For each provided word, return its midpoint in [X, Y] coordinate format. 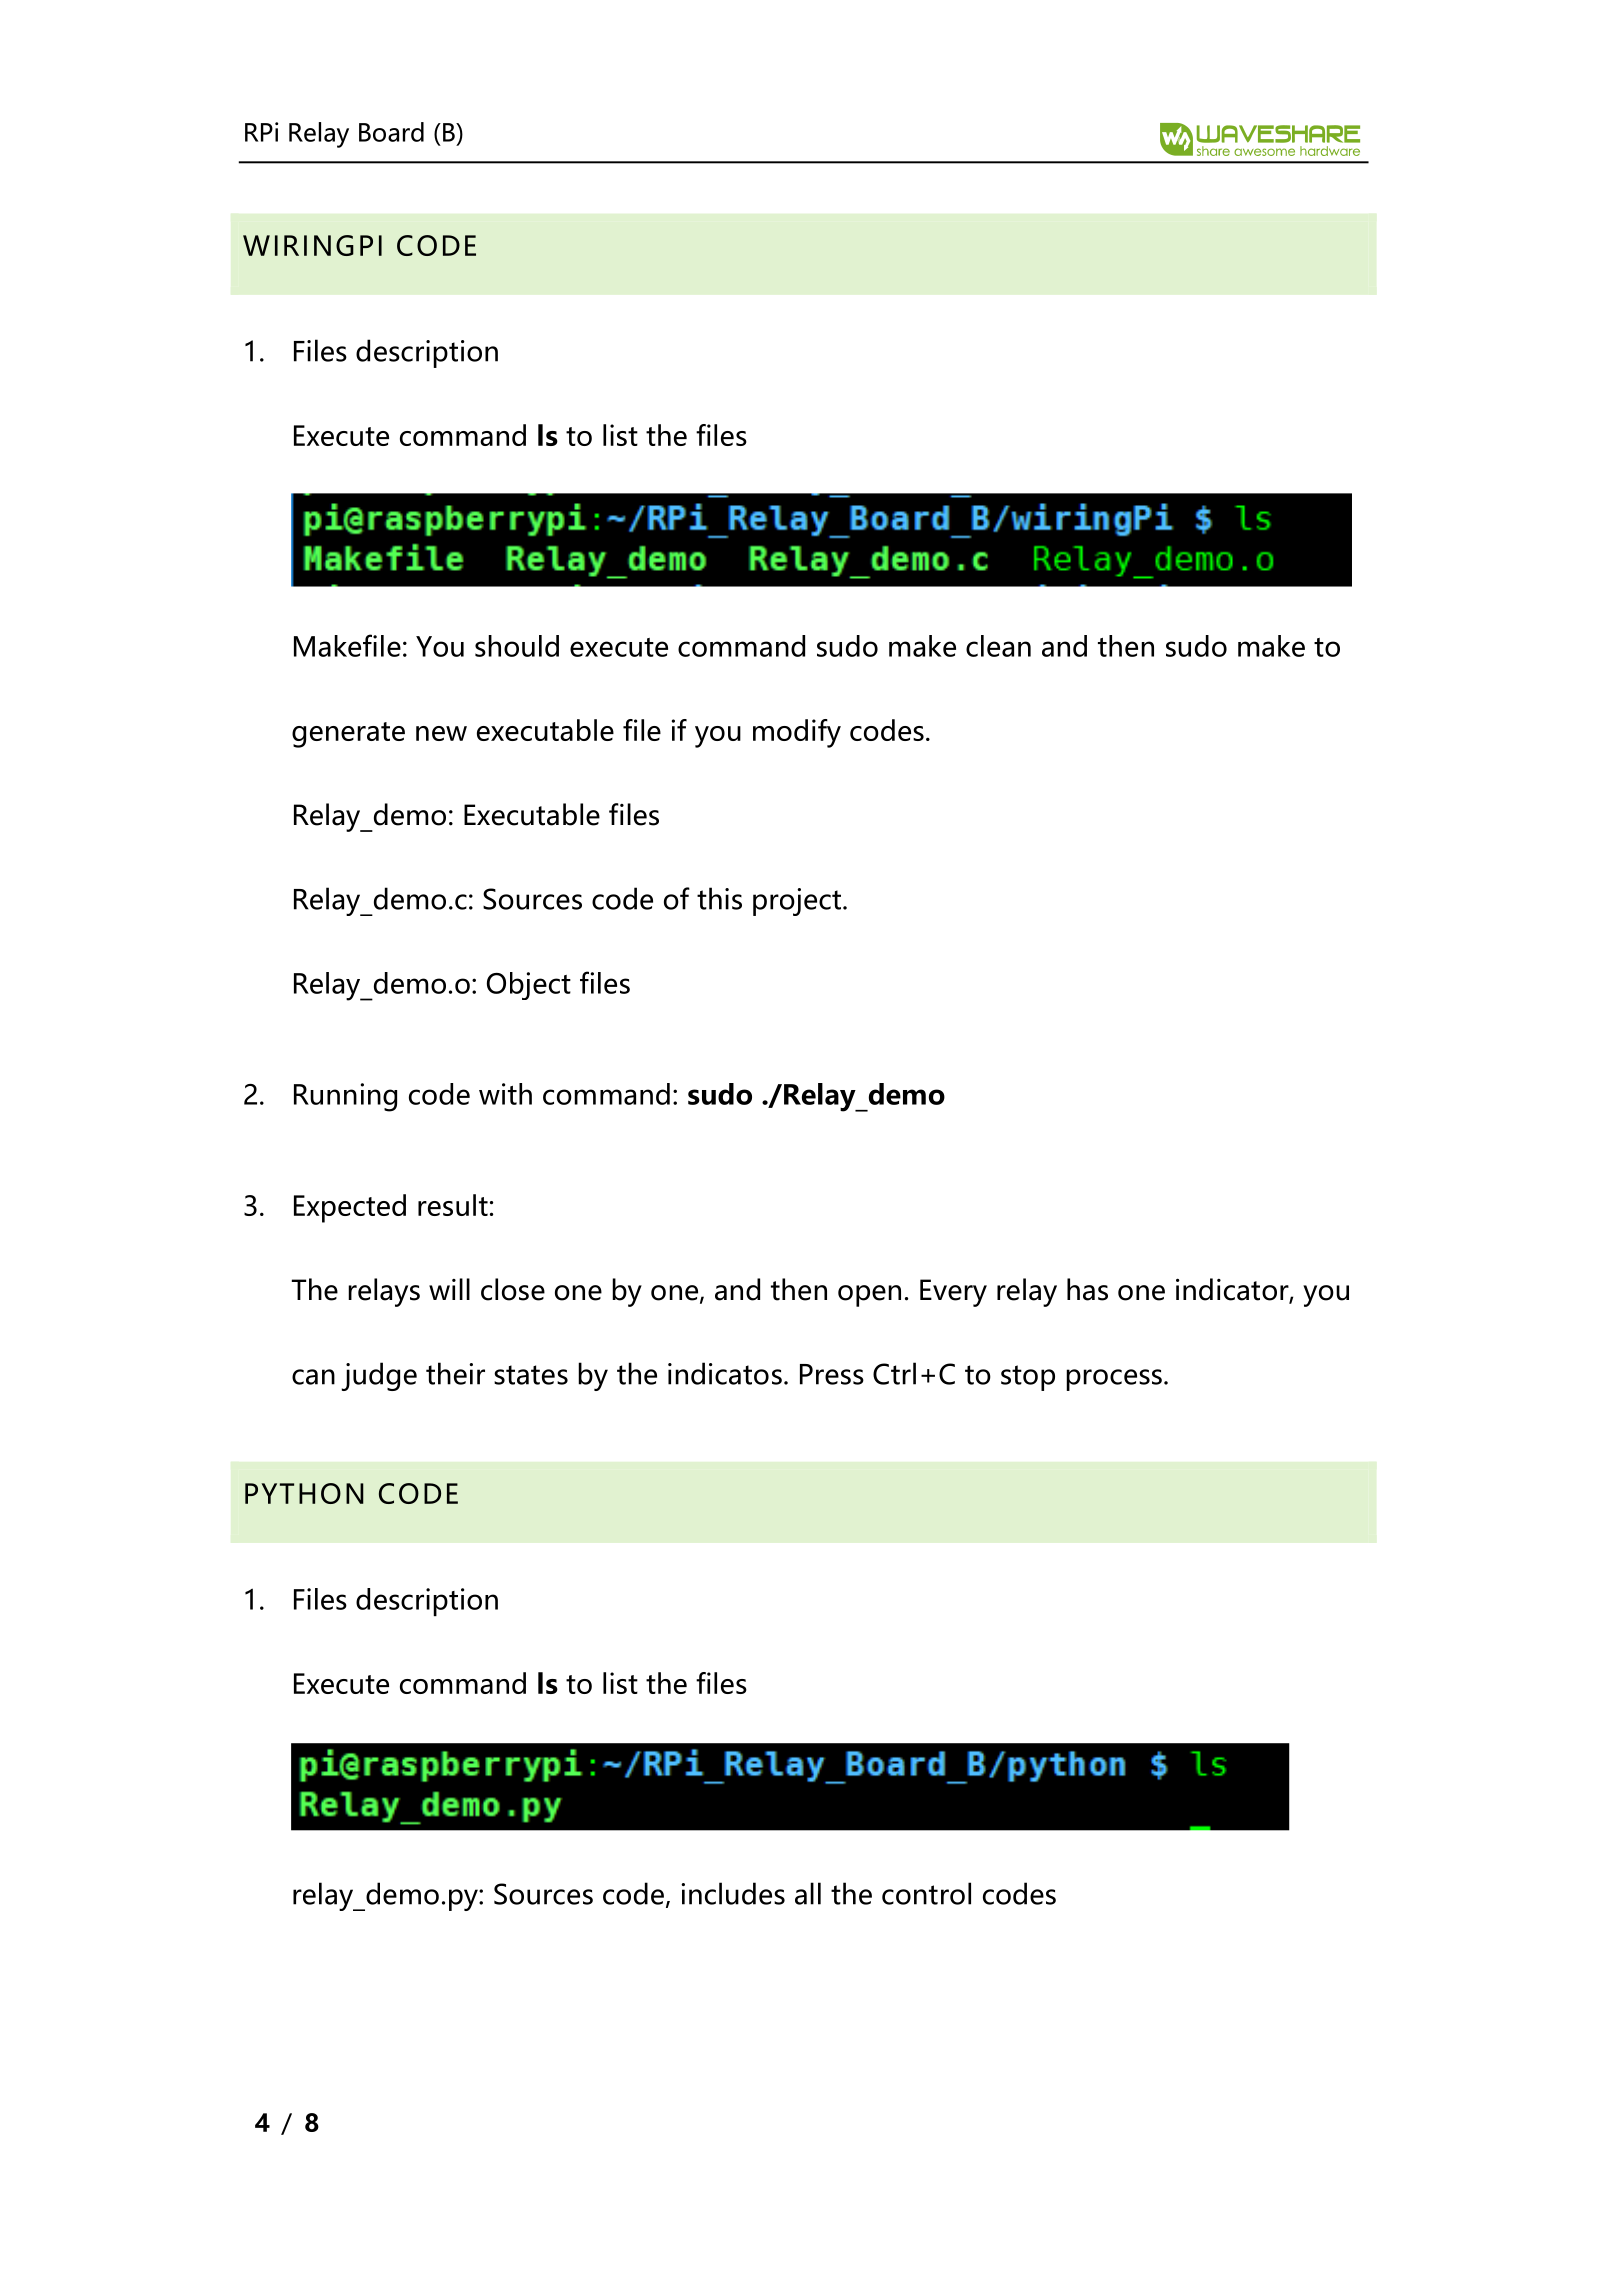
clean [998, 646]
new [441, 733]
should [517, 646]
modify [797, 733]
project [797, 902]
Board [391, 132]
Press [832, 1374]
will [449, 1289]
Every [953, 1293]
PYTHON [304, 1493]
